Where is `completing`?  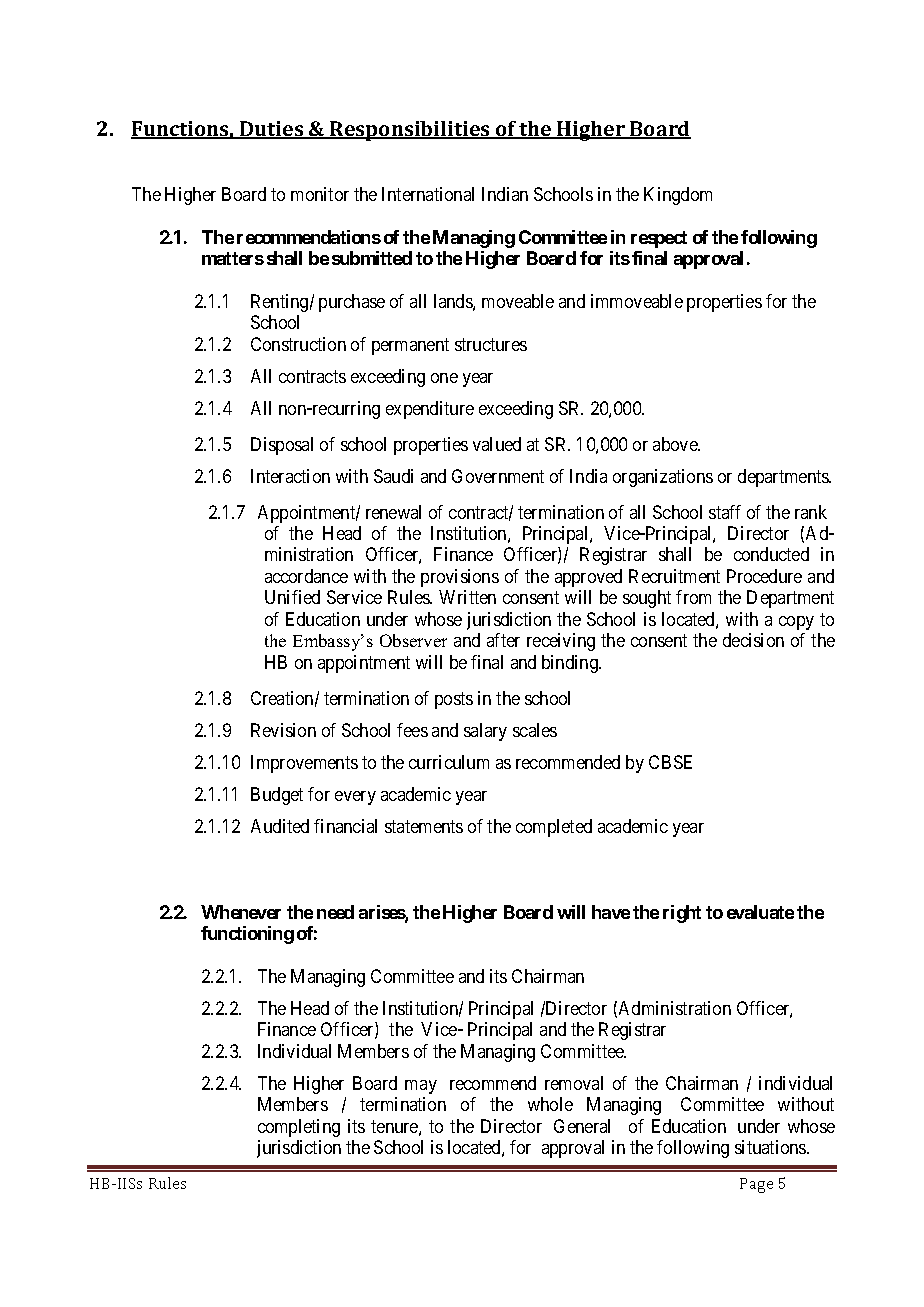 completing is located at coordinates (299, 1128).
